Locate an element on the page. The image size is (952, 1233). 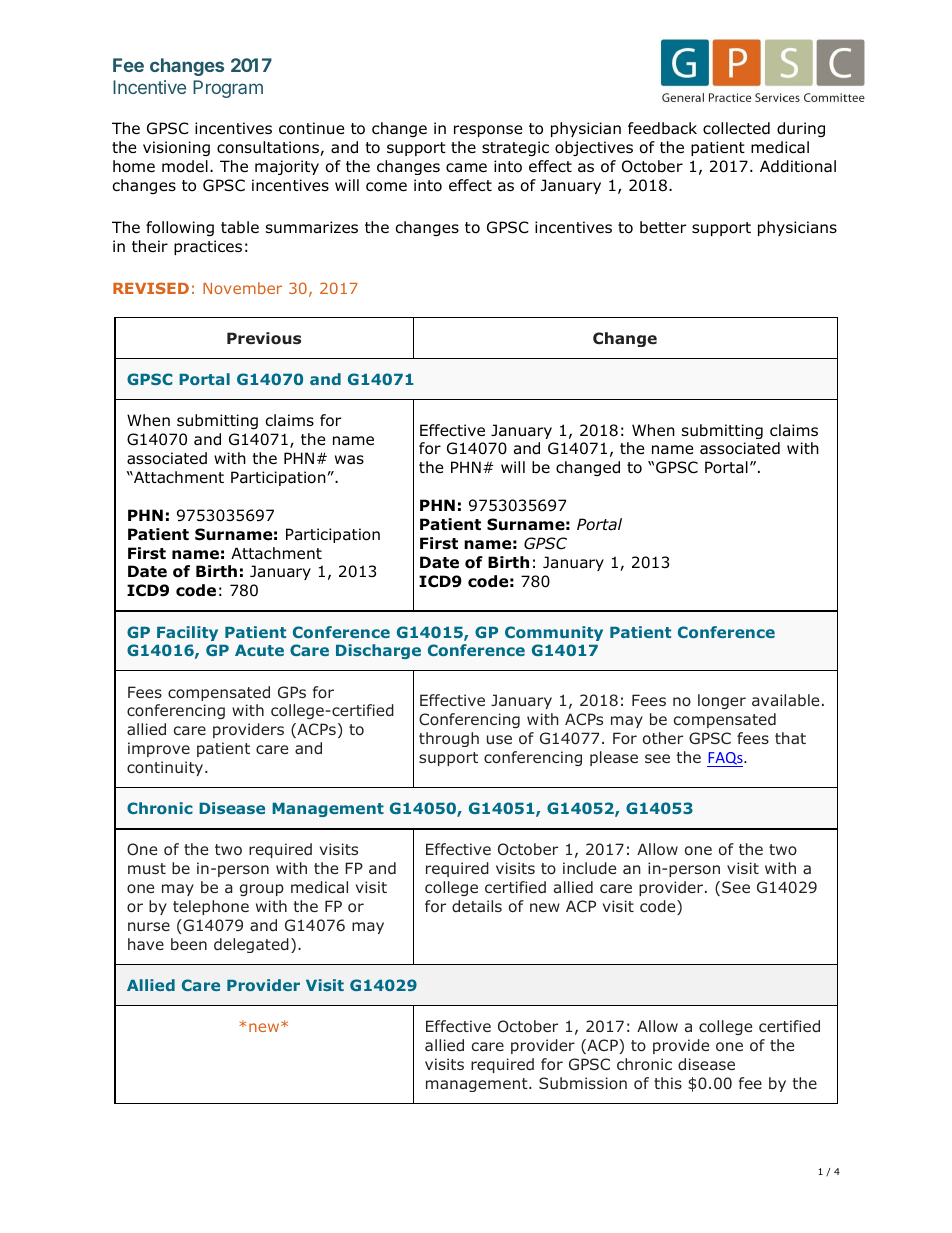
improve is located at coordinates (159, 749).
